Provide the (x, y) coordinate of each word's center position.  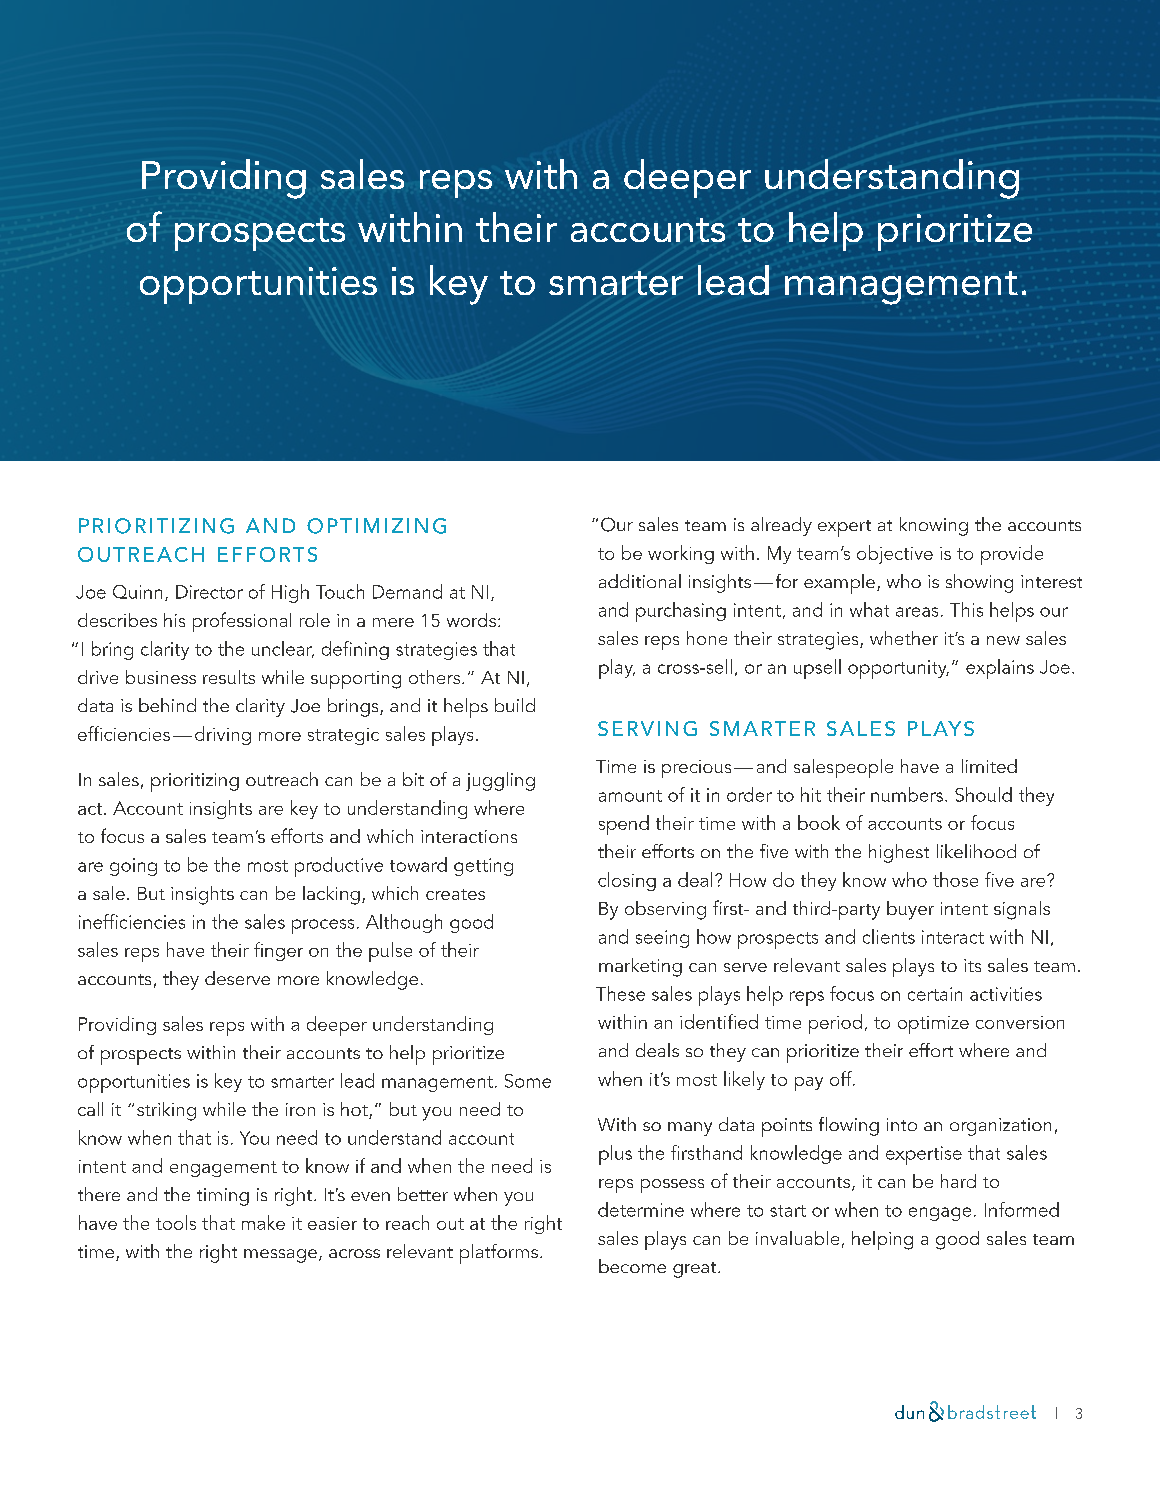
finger (278, 951)
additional (640, 581)
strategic (343, 736)
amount (630, 796)
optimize (933, 1025)
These (620, 993)
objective (895, 554)
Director (209, 592)
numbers (907, 794)
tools (176, 1222)
